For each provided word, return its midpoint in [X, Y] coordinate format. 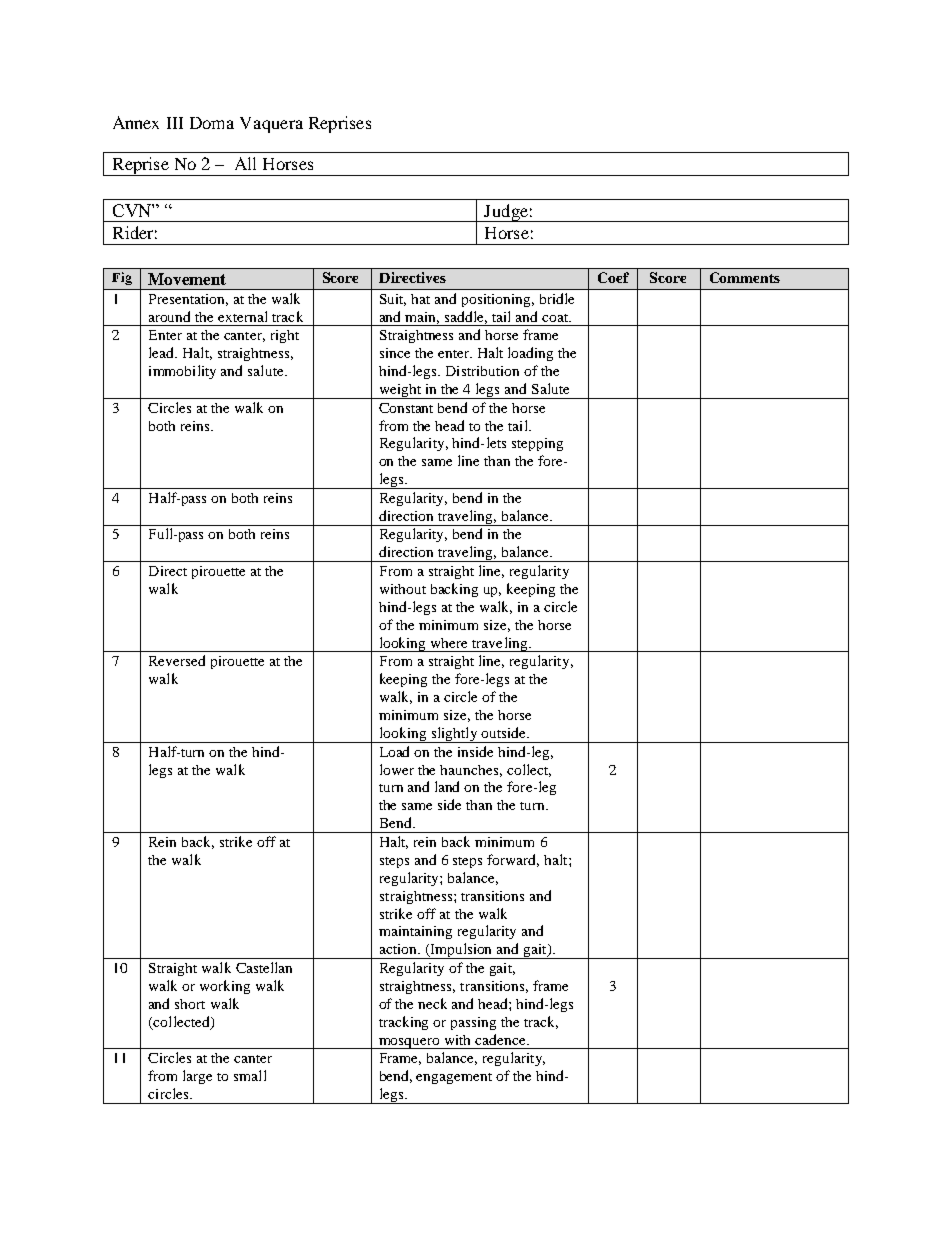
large [197, 1077]
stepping [537, 444]
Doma [212, 123]
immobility [182, 372]
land [447, 786]
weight [400, 391]
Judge [506, 213]
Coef [613, 277]
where [449, 643]
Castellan [264, 967]
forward [513, 860]
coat [556, 318]
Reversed [177, 660]
